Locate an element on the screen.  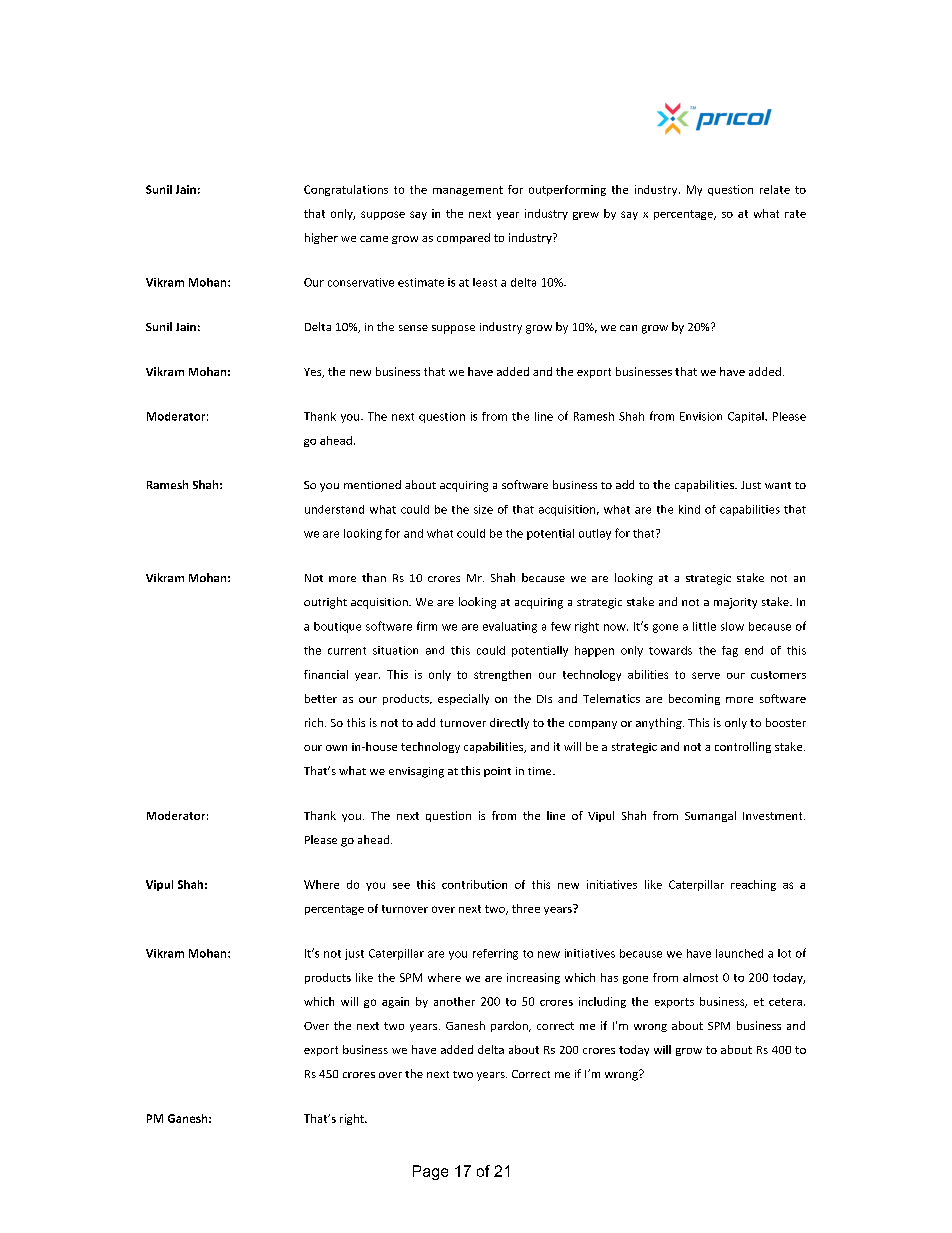
pardon is located at coordinates (510, 1026).
